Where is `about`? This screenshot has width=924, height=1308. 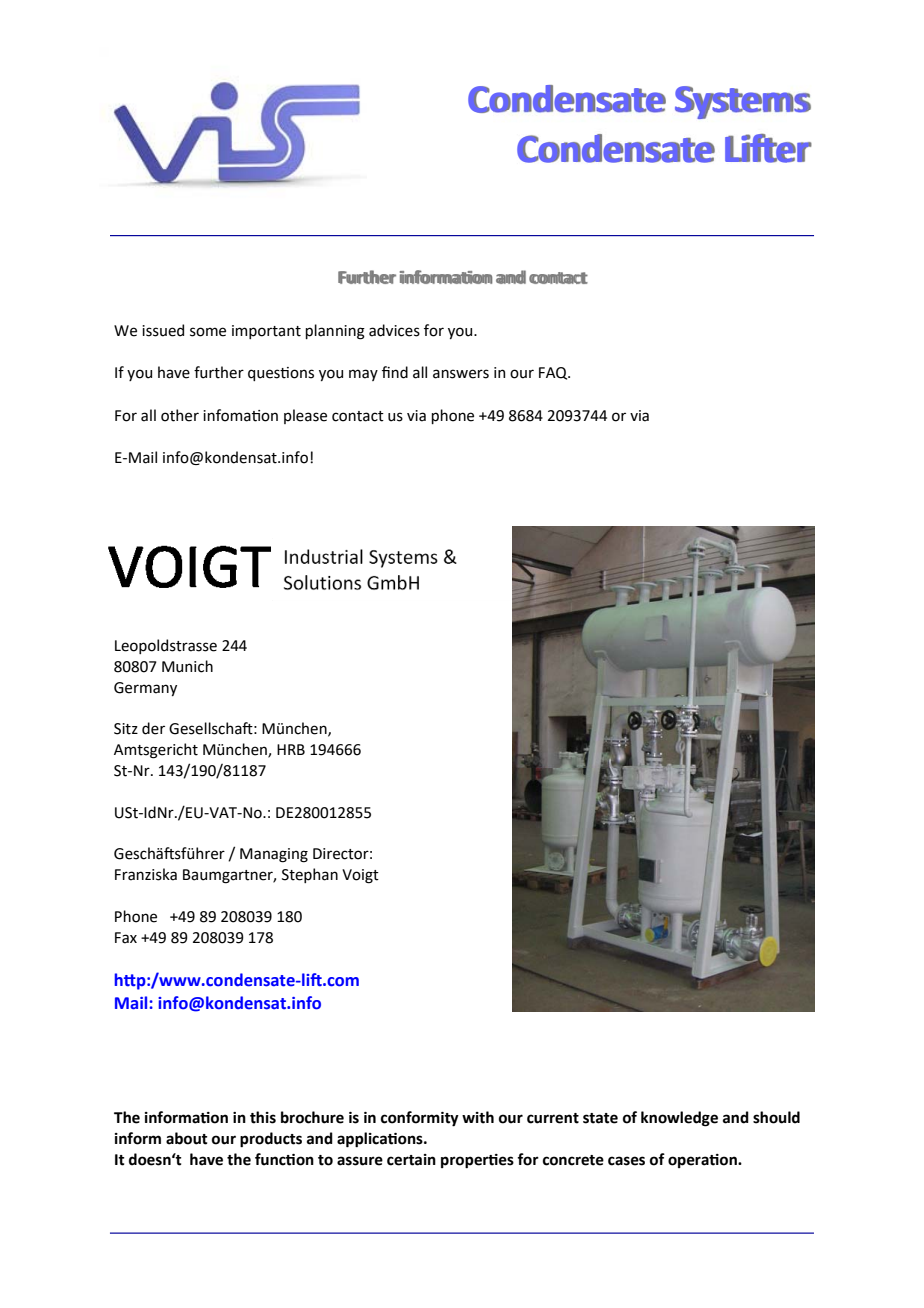
about is located at coordinates (186, 1138).
